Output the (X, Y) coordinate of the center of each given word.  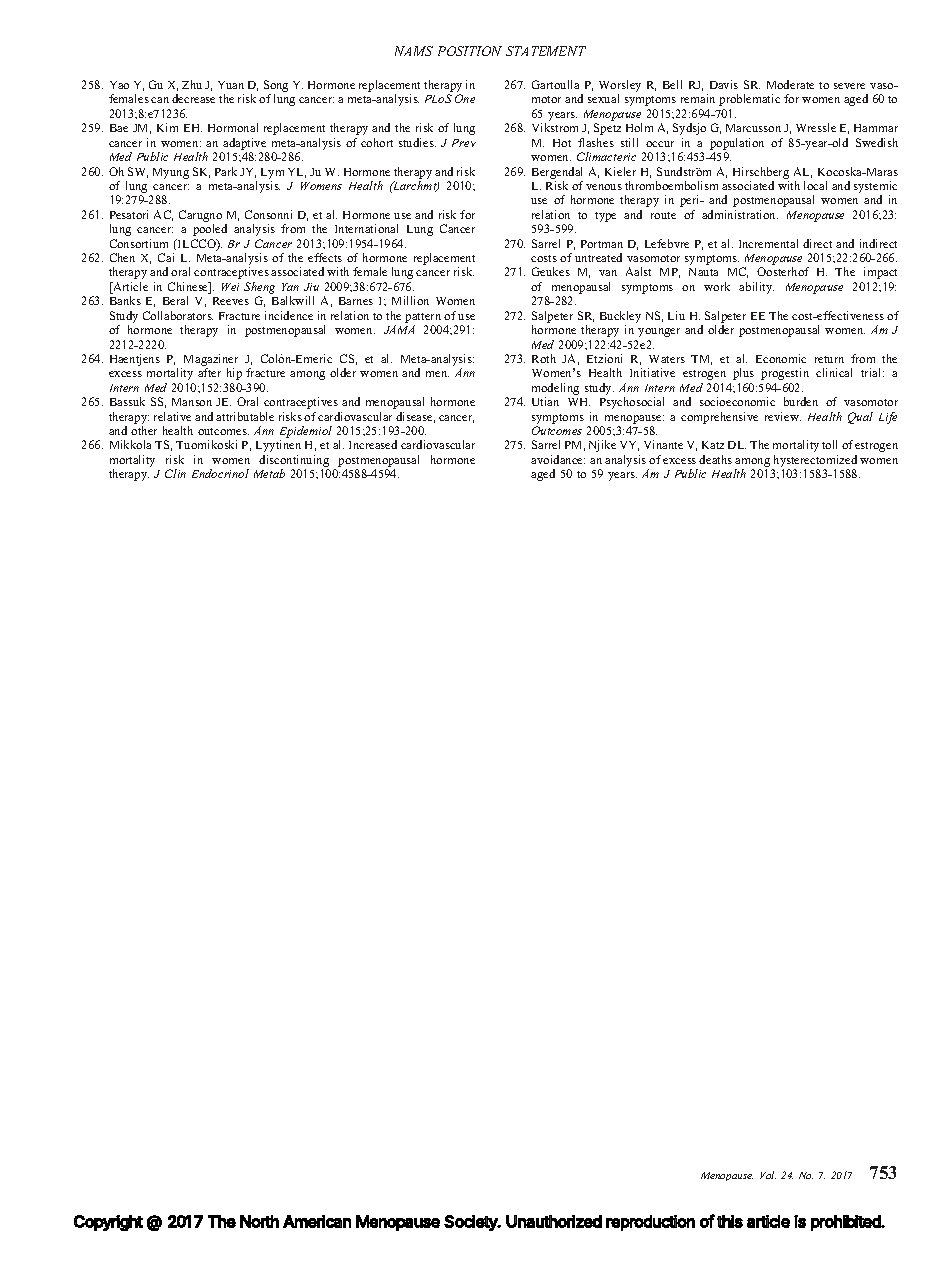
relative (172, 416)
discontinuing (294, 462)
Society (471, 1223)
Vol (768, 1175)
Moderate (790, 84)
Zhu (192, 84)
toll (829, 444)
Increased (373, 444)
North (259, 1221)
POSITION (470, 51)
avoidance (558, 459)
